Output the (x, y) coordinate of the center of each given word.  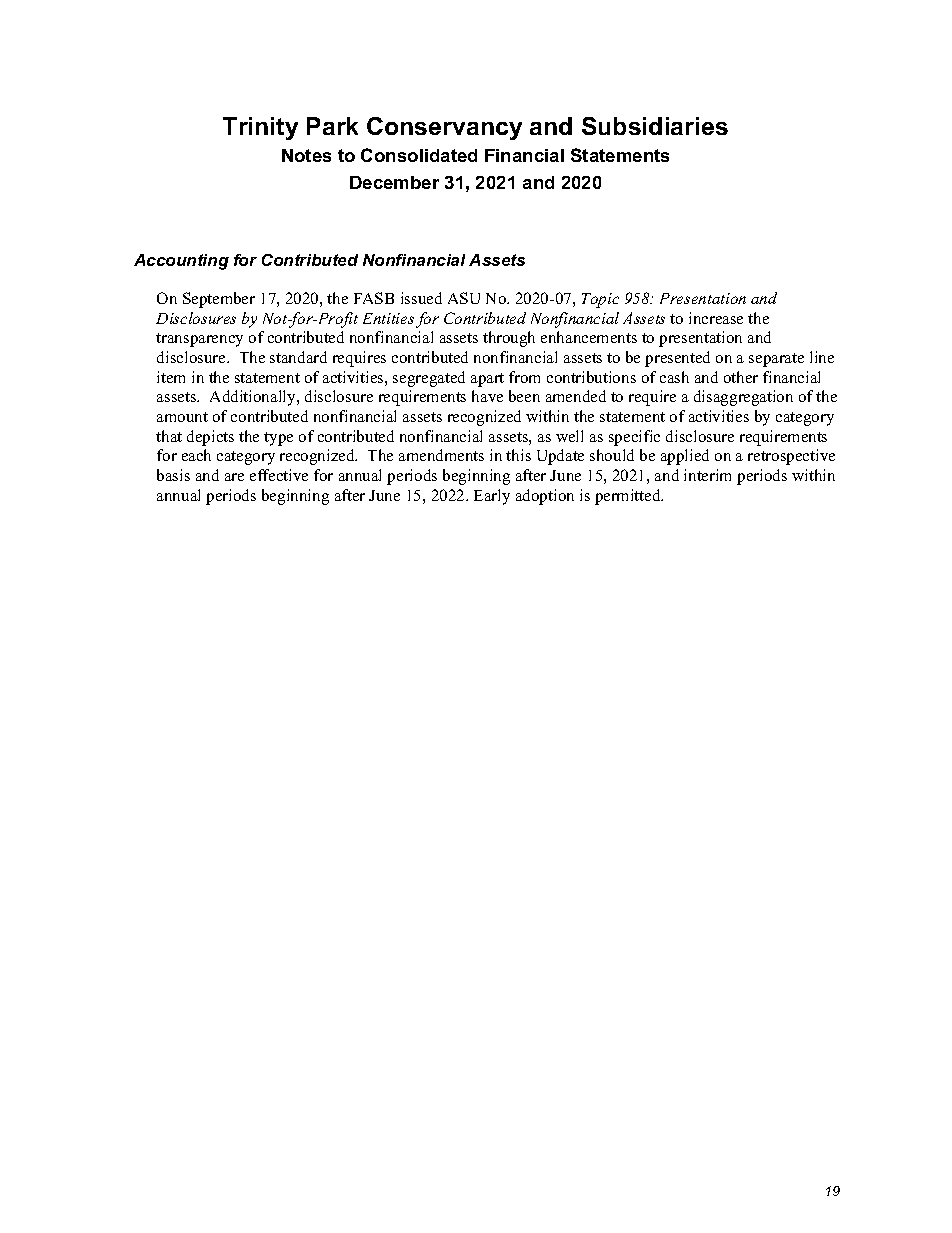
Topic (600, 300)
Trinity (260, 128)
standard (298, 357)
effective (279, 475)
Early (492, 497)
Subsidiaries (655, 126)
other (741, 377)
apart (487, 380)
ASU (464, 298)
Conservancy (444, 128)
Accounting (181, 262)
